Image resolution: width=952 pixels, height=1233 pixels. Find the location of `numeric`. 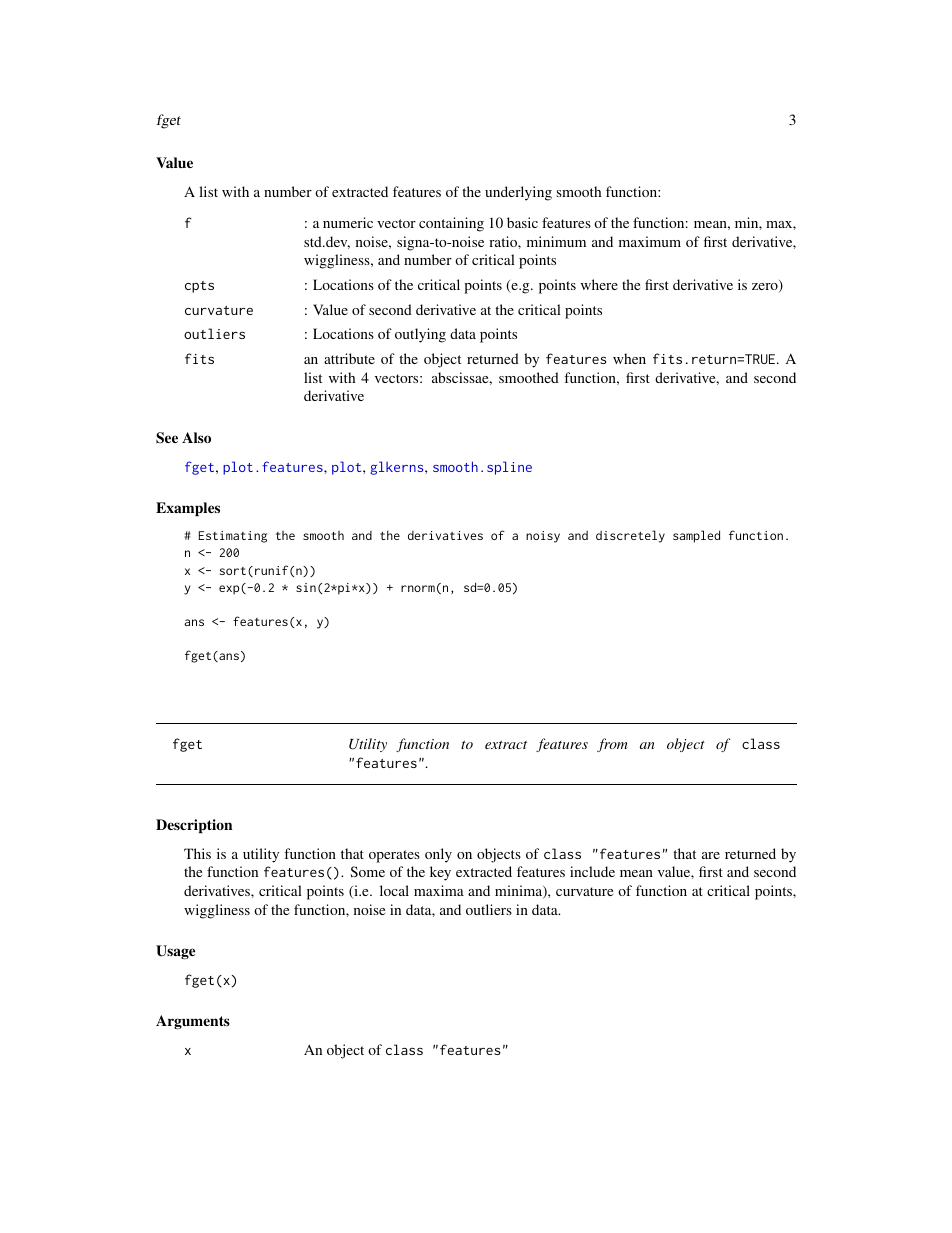

numeric is located at coordinates (348, 222).
